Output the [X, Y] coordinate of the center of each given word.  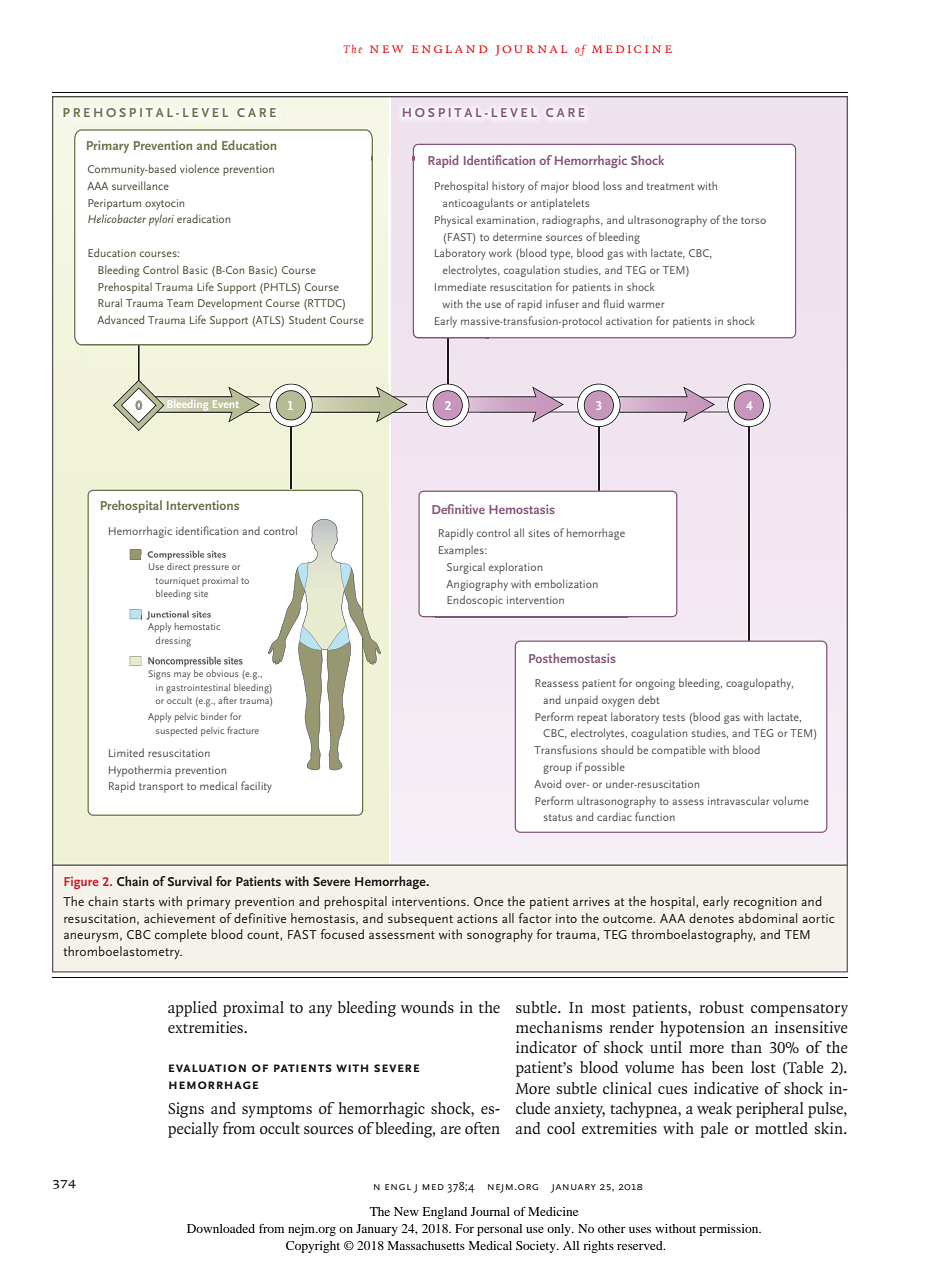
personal [499, 1230]
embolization [566, 583]
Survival [190, 881]
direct [178, 566]
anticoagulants [478, 204]
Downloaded [221, 1228]
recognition [765, 903]
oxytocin [164, 204]
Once [488, 901]
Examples [462, 551]
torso [753, 220]
